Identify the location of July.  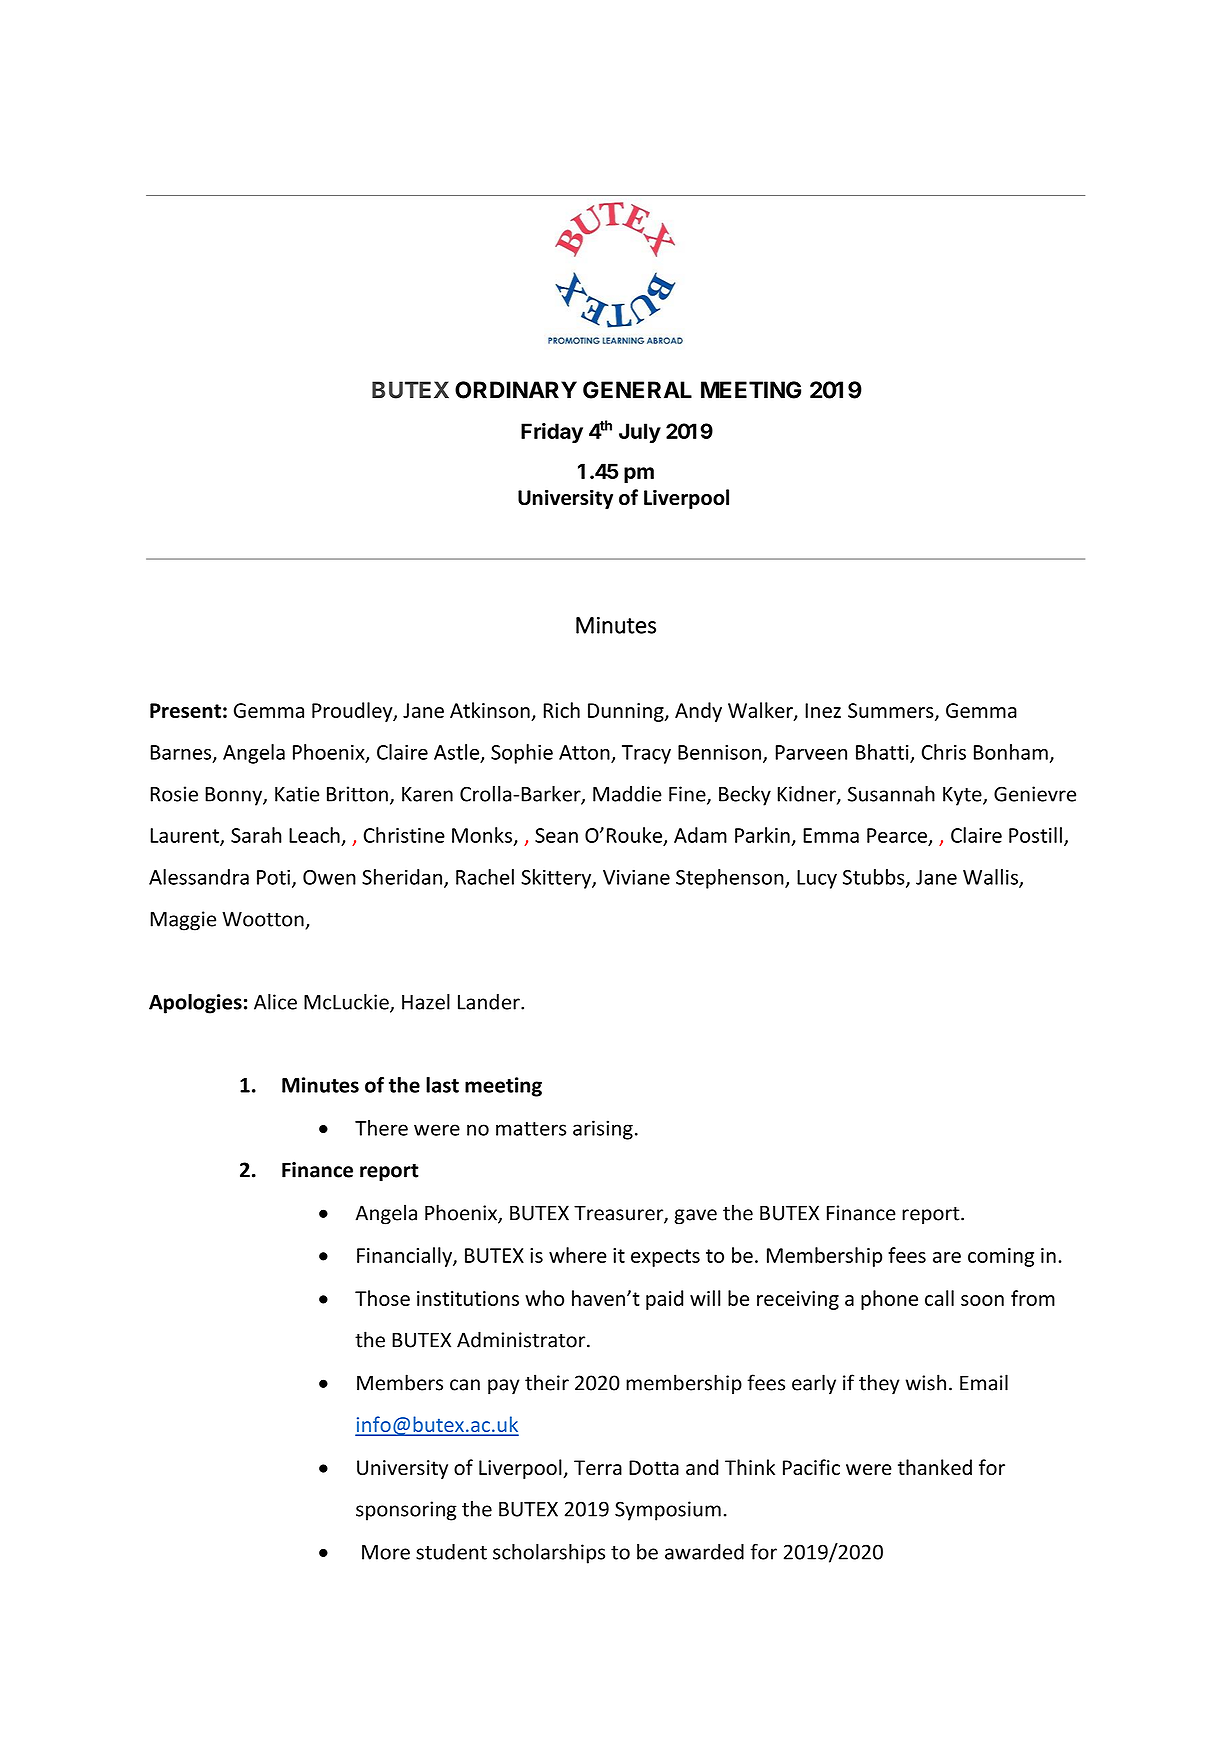
(640, 433).
